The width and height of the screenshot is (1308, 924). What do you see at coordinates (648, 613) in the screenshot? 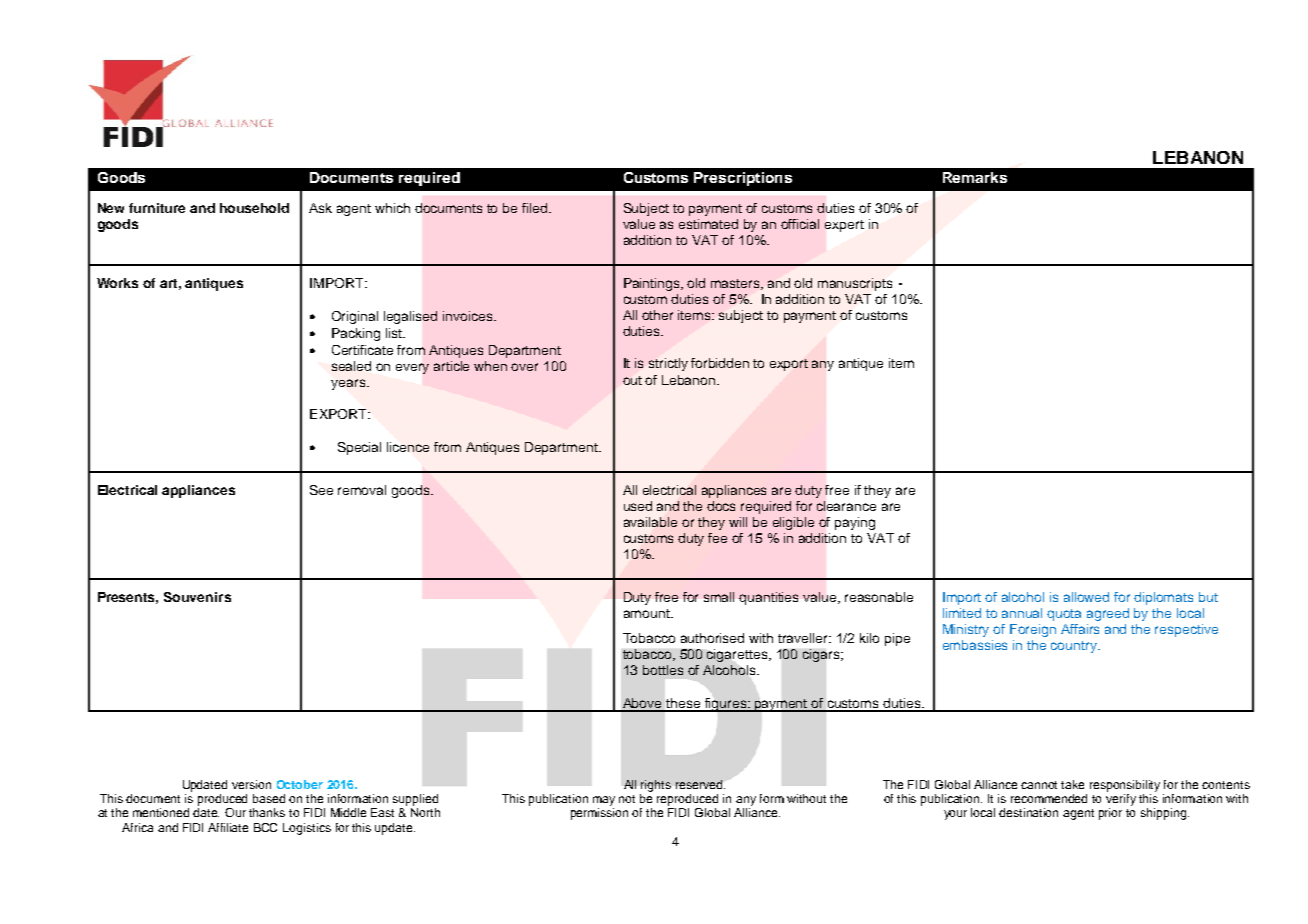
I see `amount` at bounding box center [648, 613].
